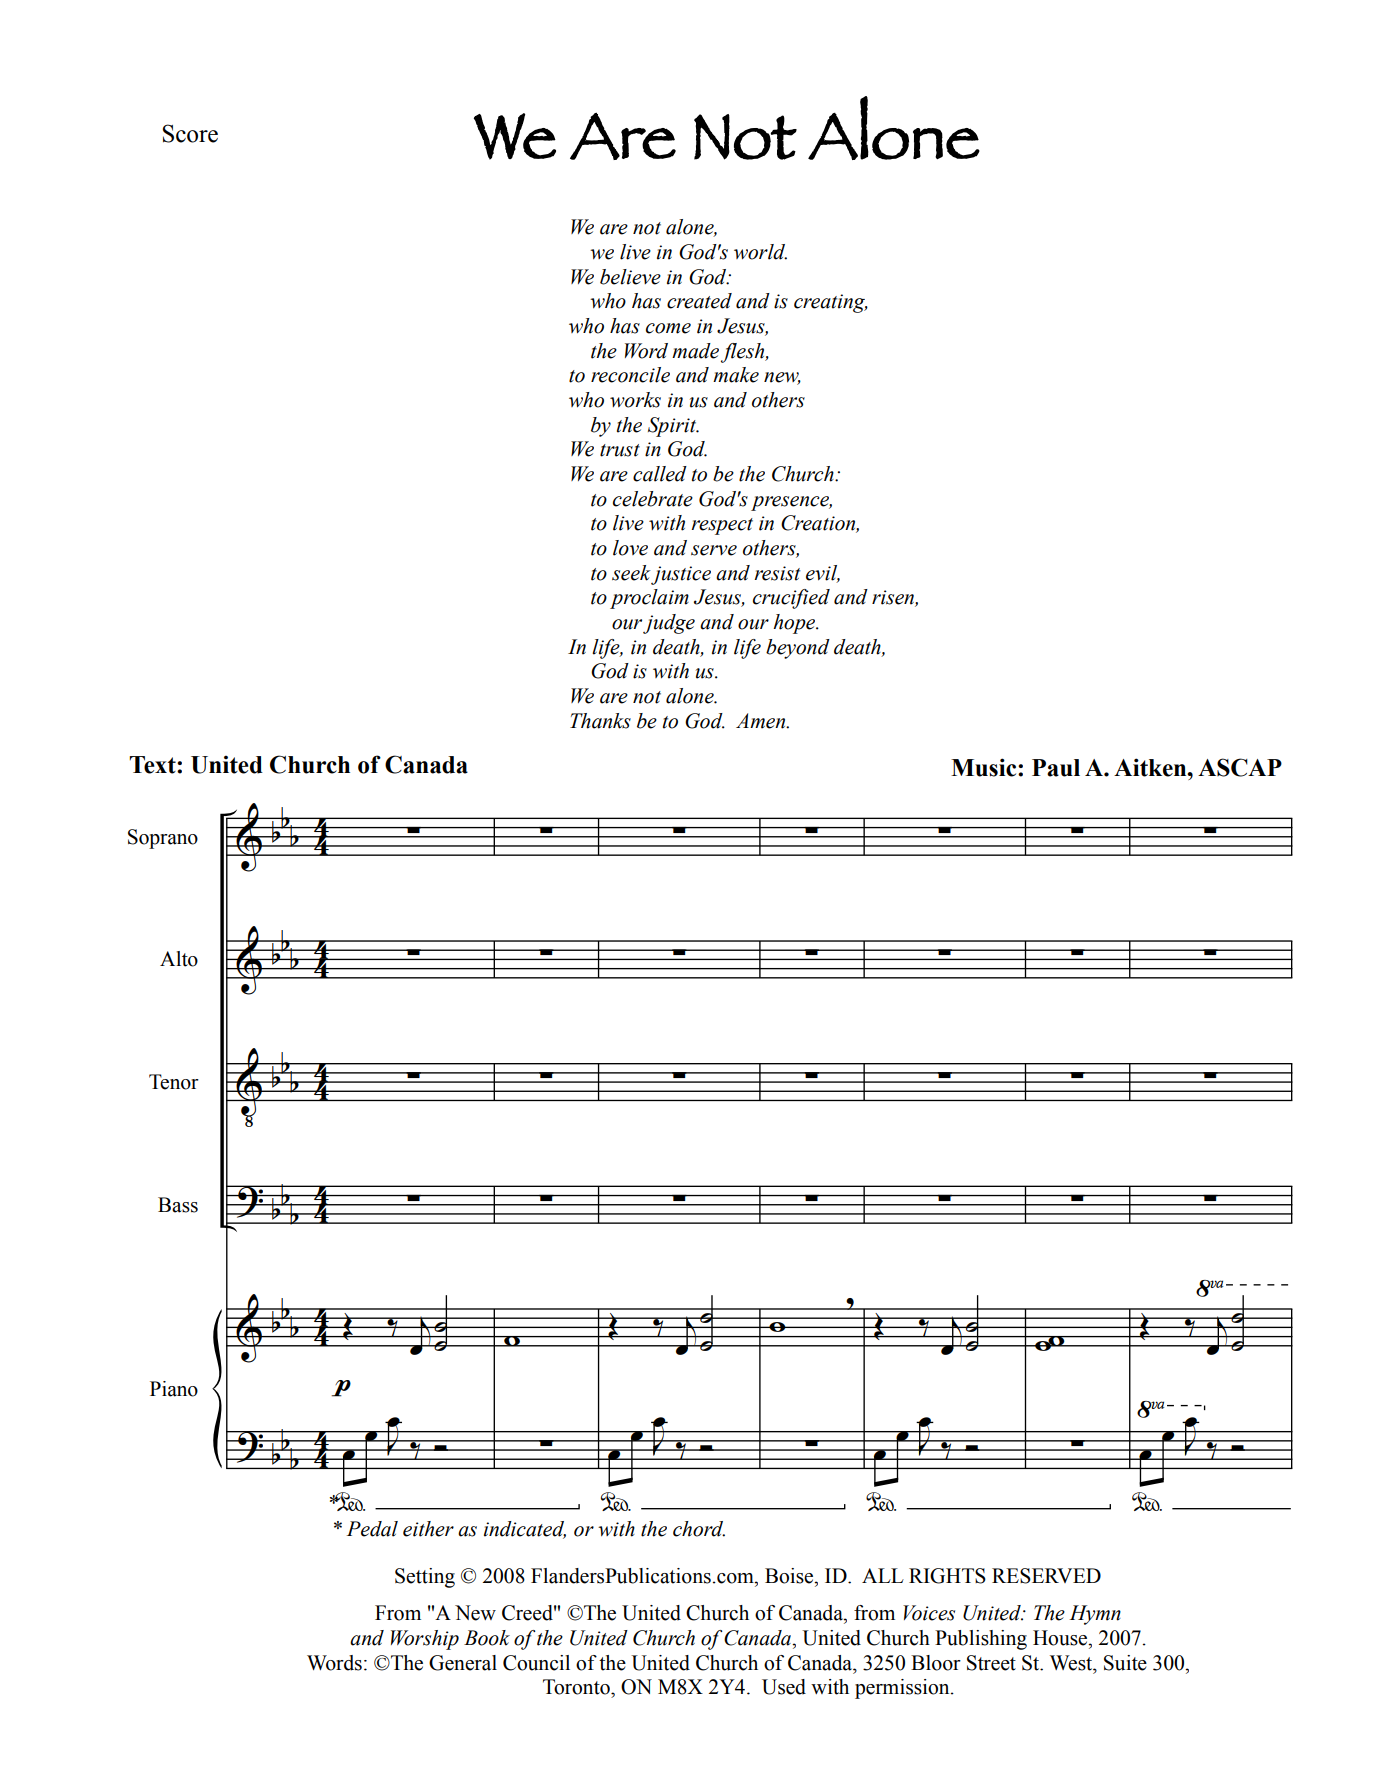  I want to click on creating, so click(831, 303).
